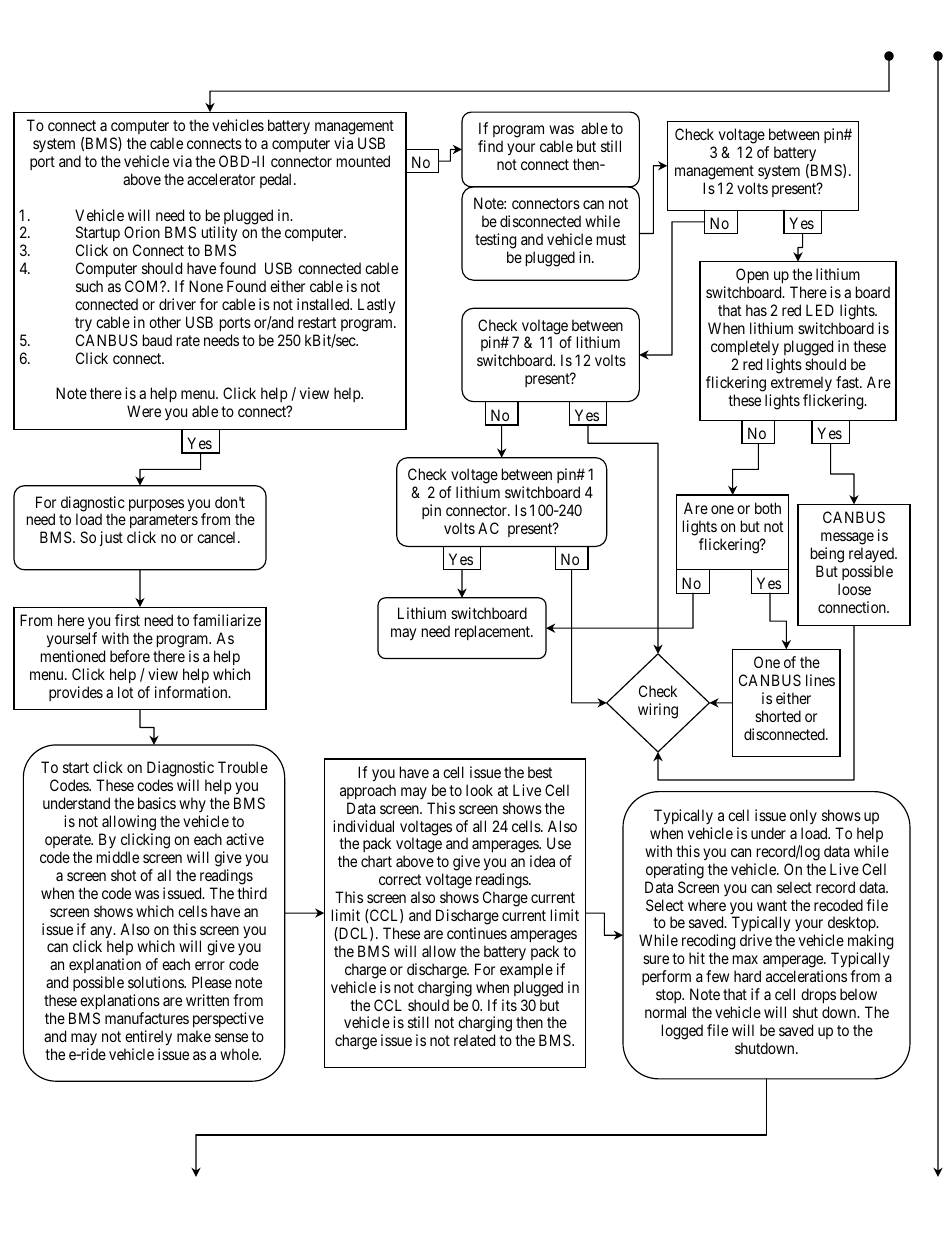 Image resolution: width=952 pixels, height=1233 pixels. What do you see at coordinates (479, 790) in the screenshot?
I see `look` at bounding box center [479, 790].
